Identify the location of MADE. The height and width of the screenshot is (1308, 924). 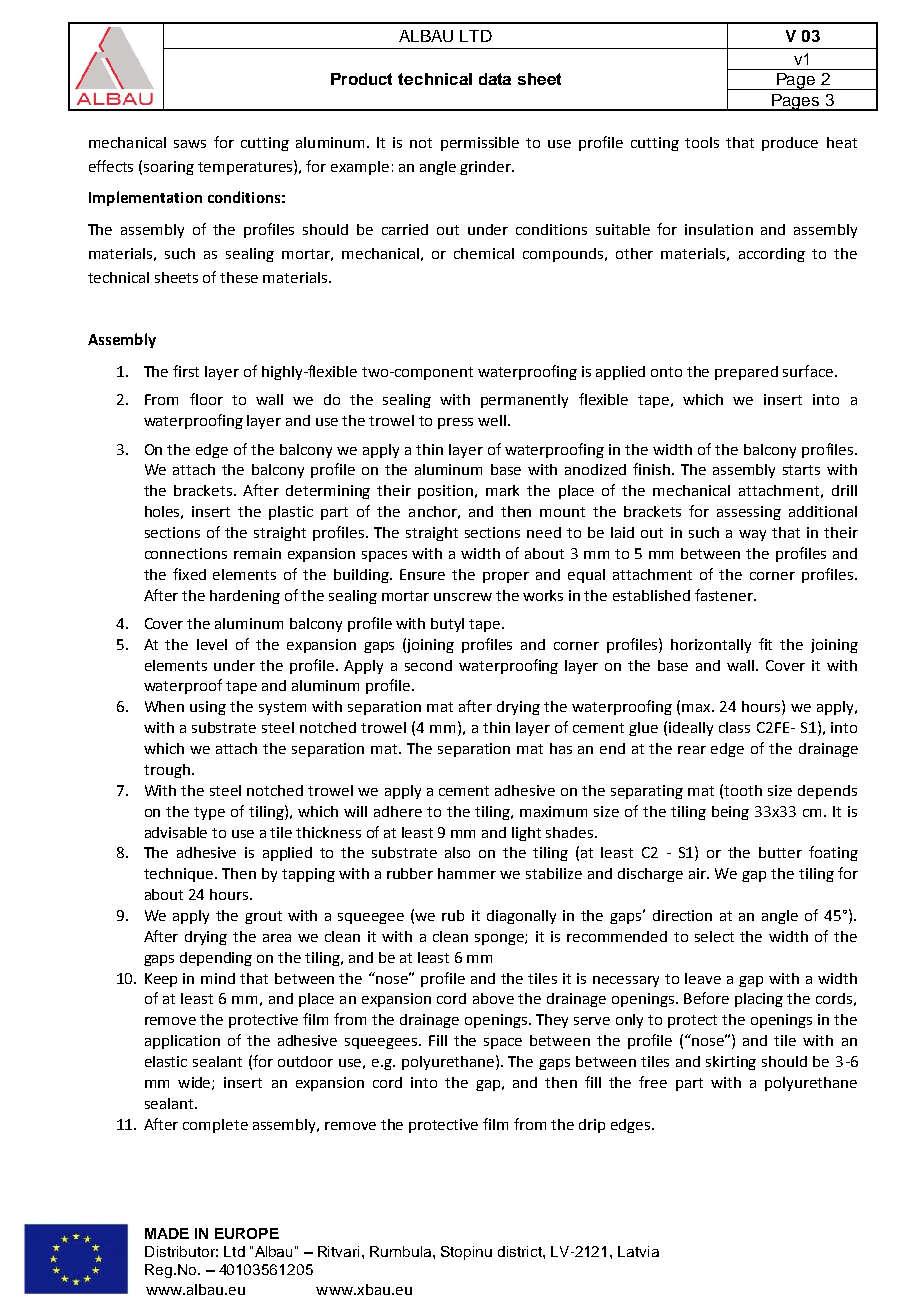
(167, 1233).
